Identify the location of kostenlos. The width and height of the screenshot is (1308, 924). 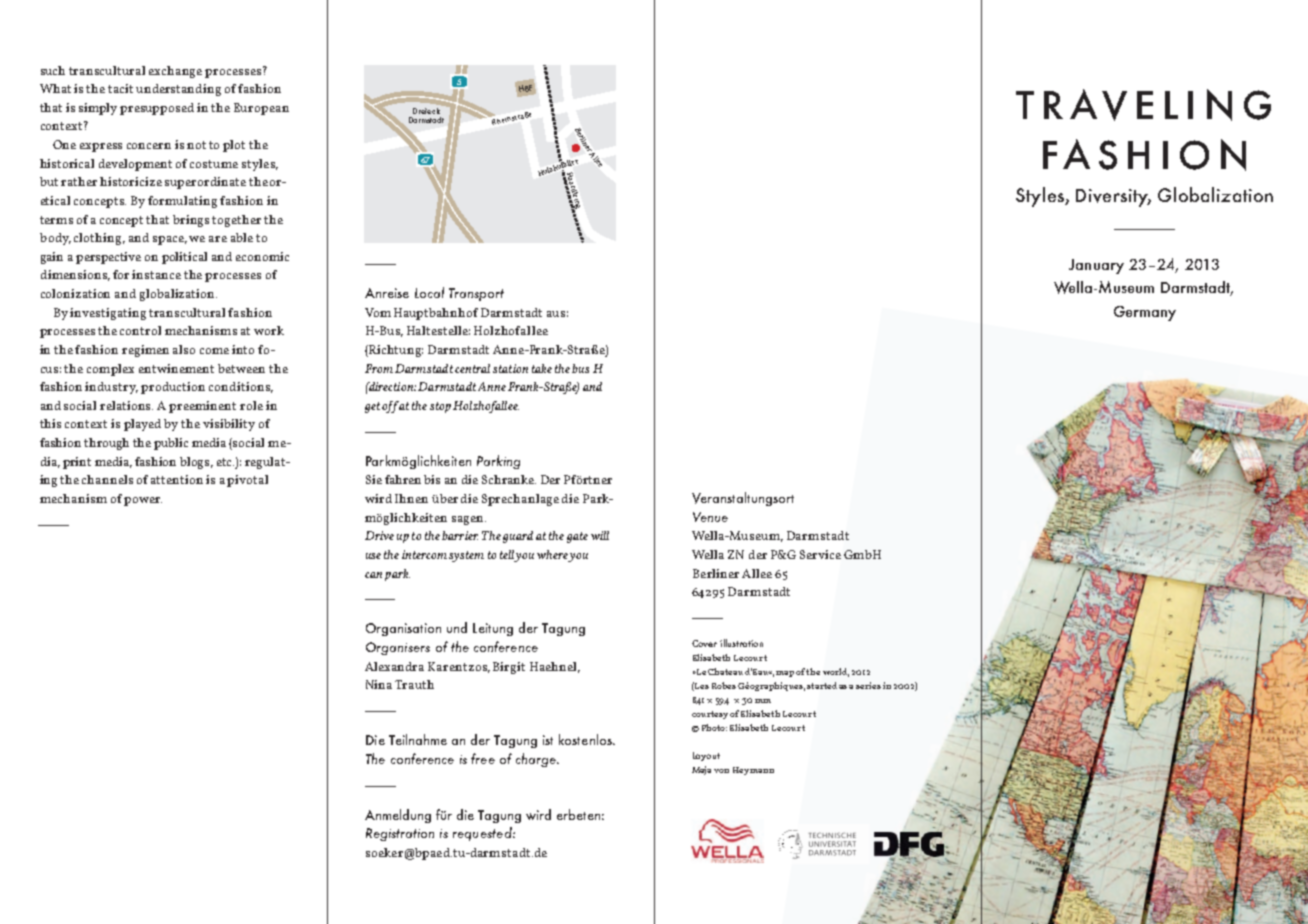
(586, 739).
